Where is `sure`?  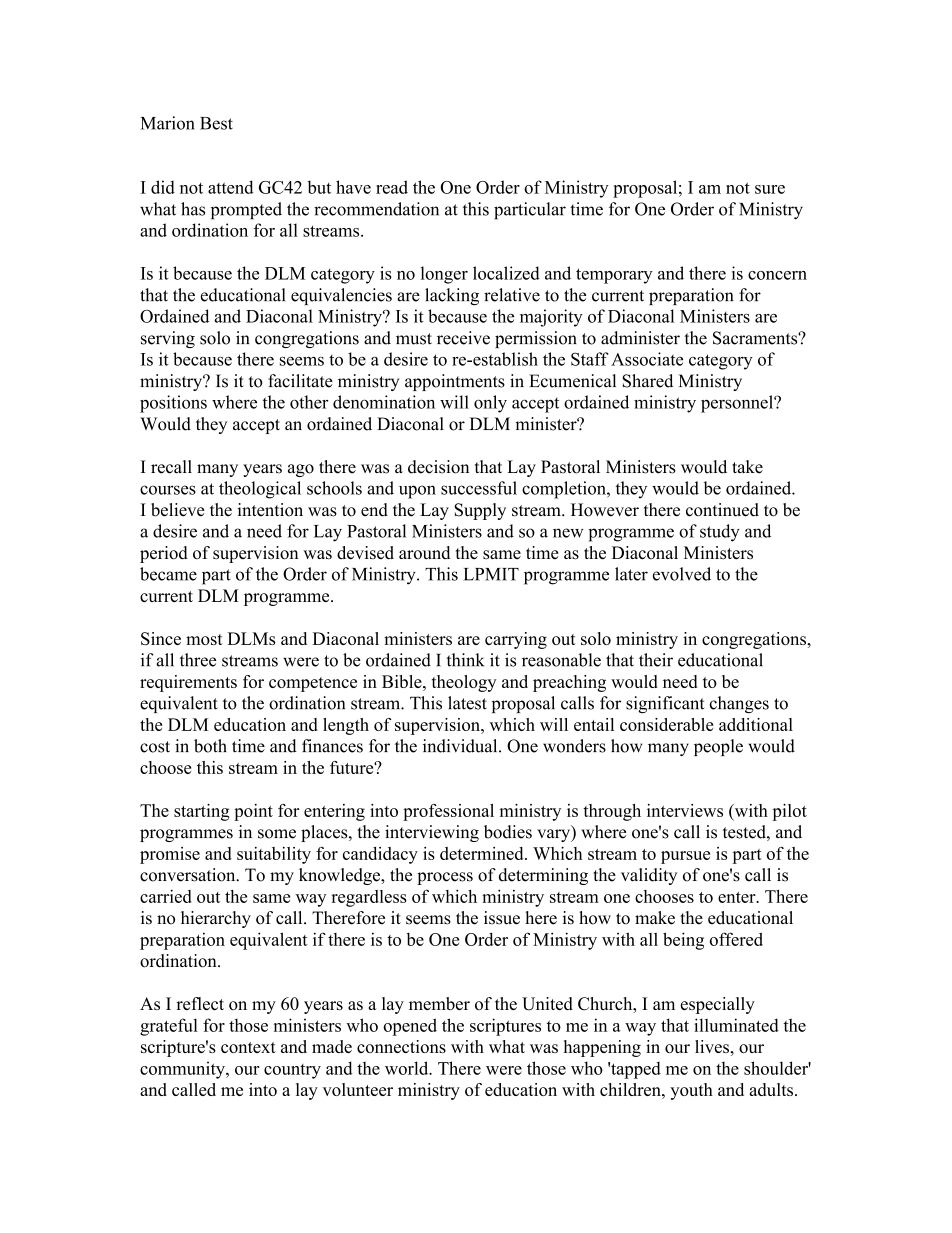 sure is located at coordinates (770, 189).
